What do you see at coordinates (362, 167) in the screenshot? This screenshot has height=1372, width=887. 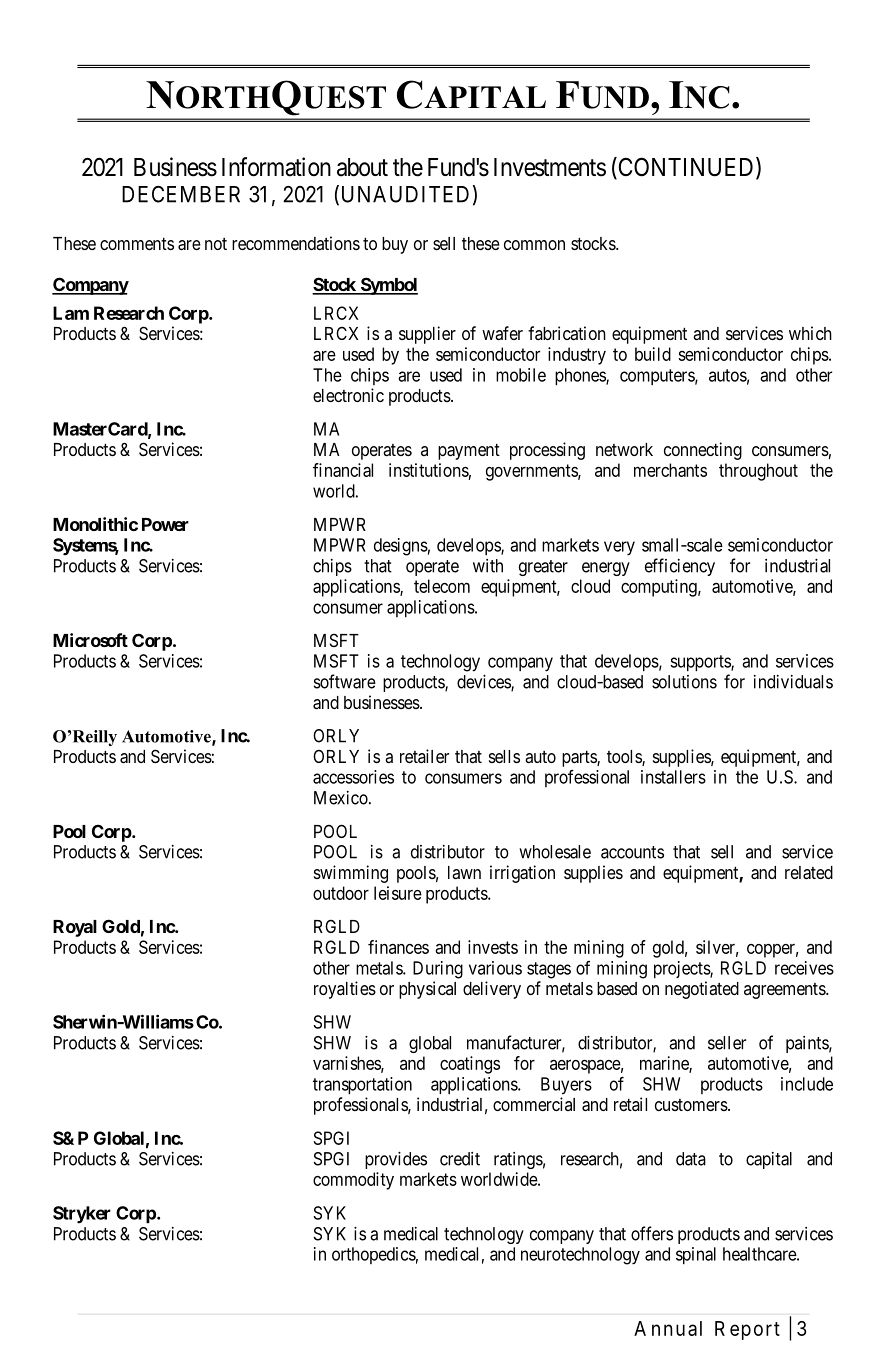 I see `about` at bounding box center [362, 167].
